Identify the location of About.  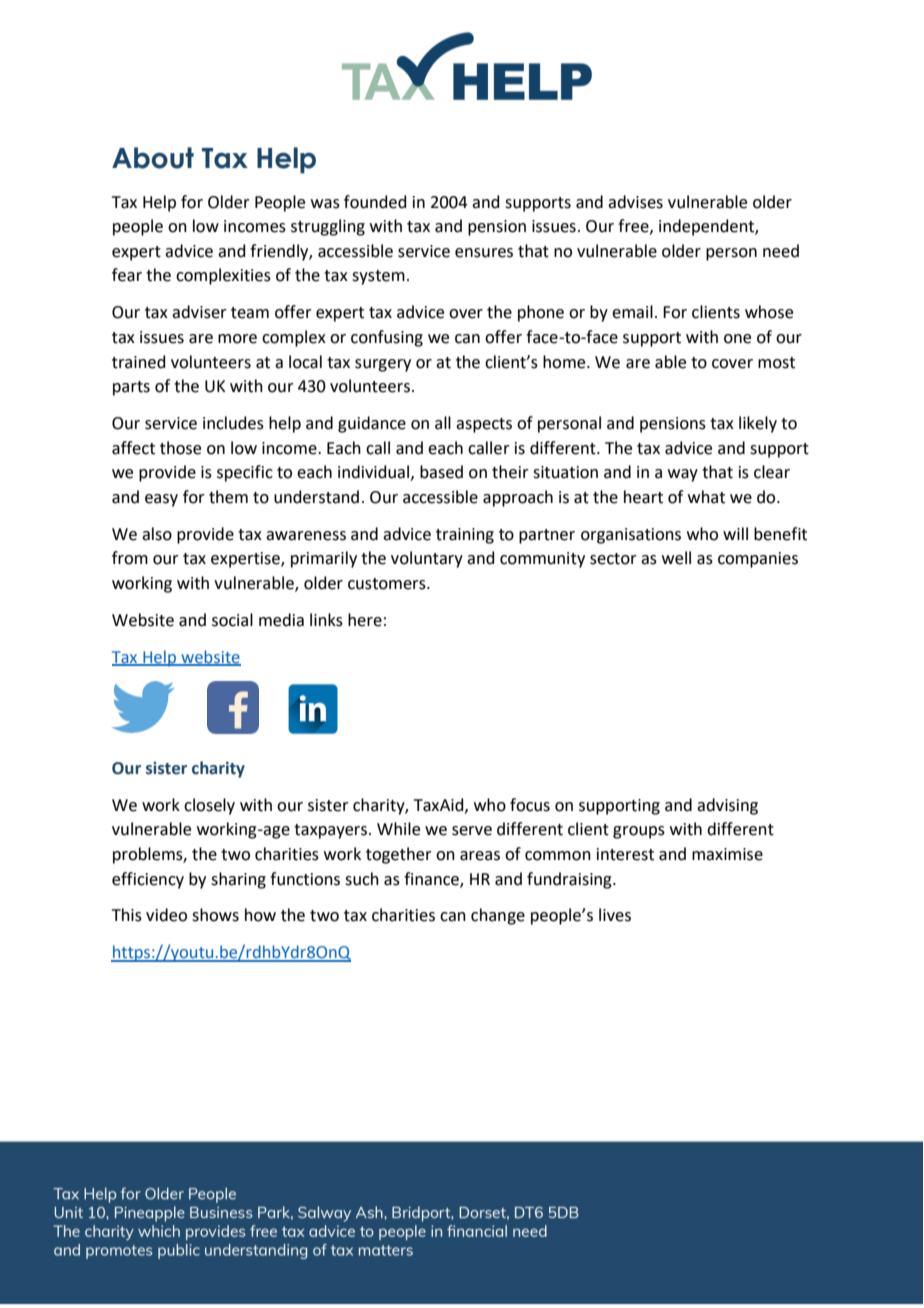
(153, 158).
